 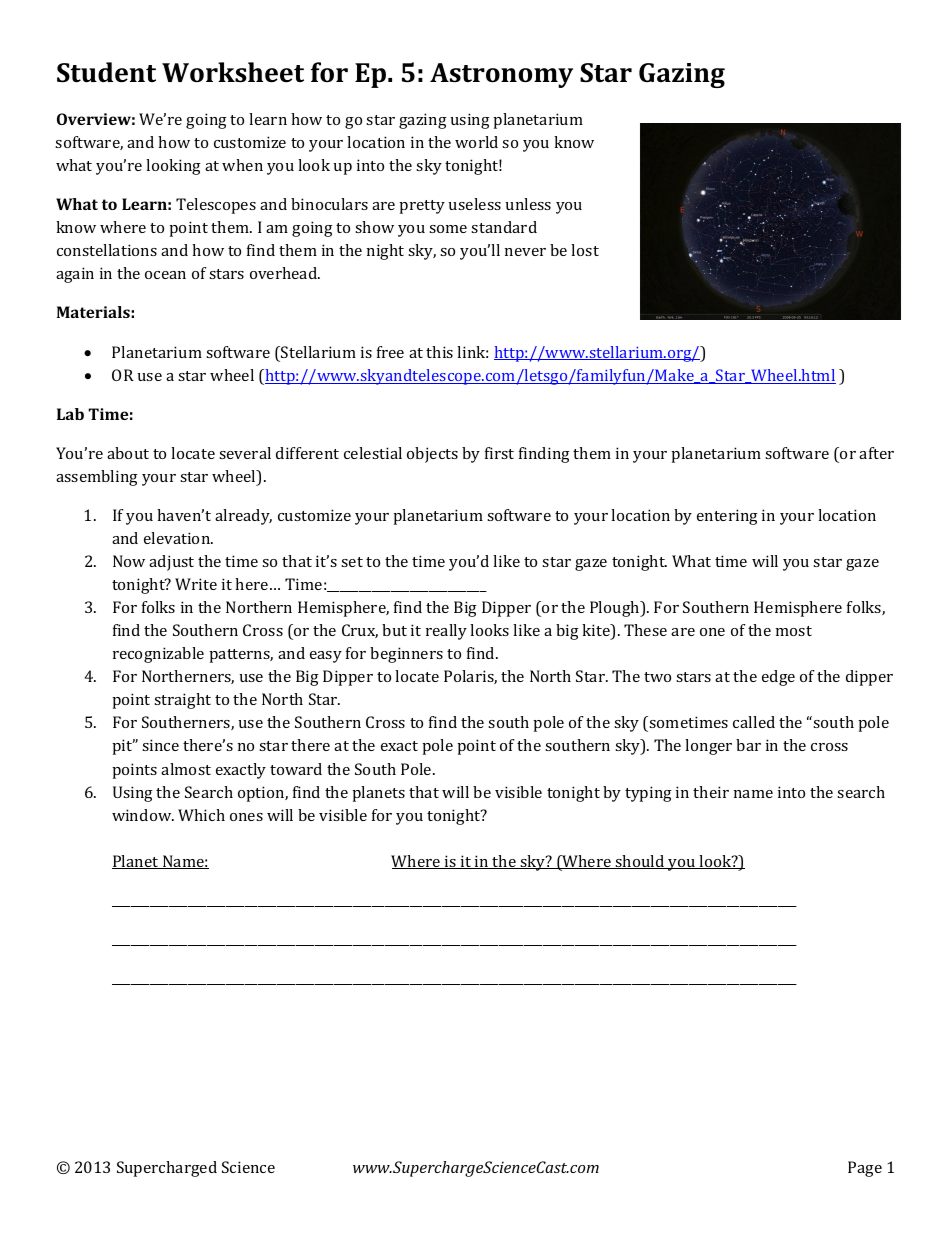 What do you see at coordinates (143, 815) in the document?
I see `window` at bounding box center [143, 815].
